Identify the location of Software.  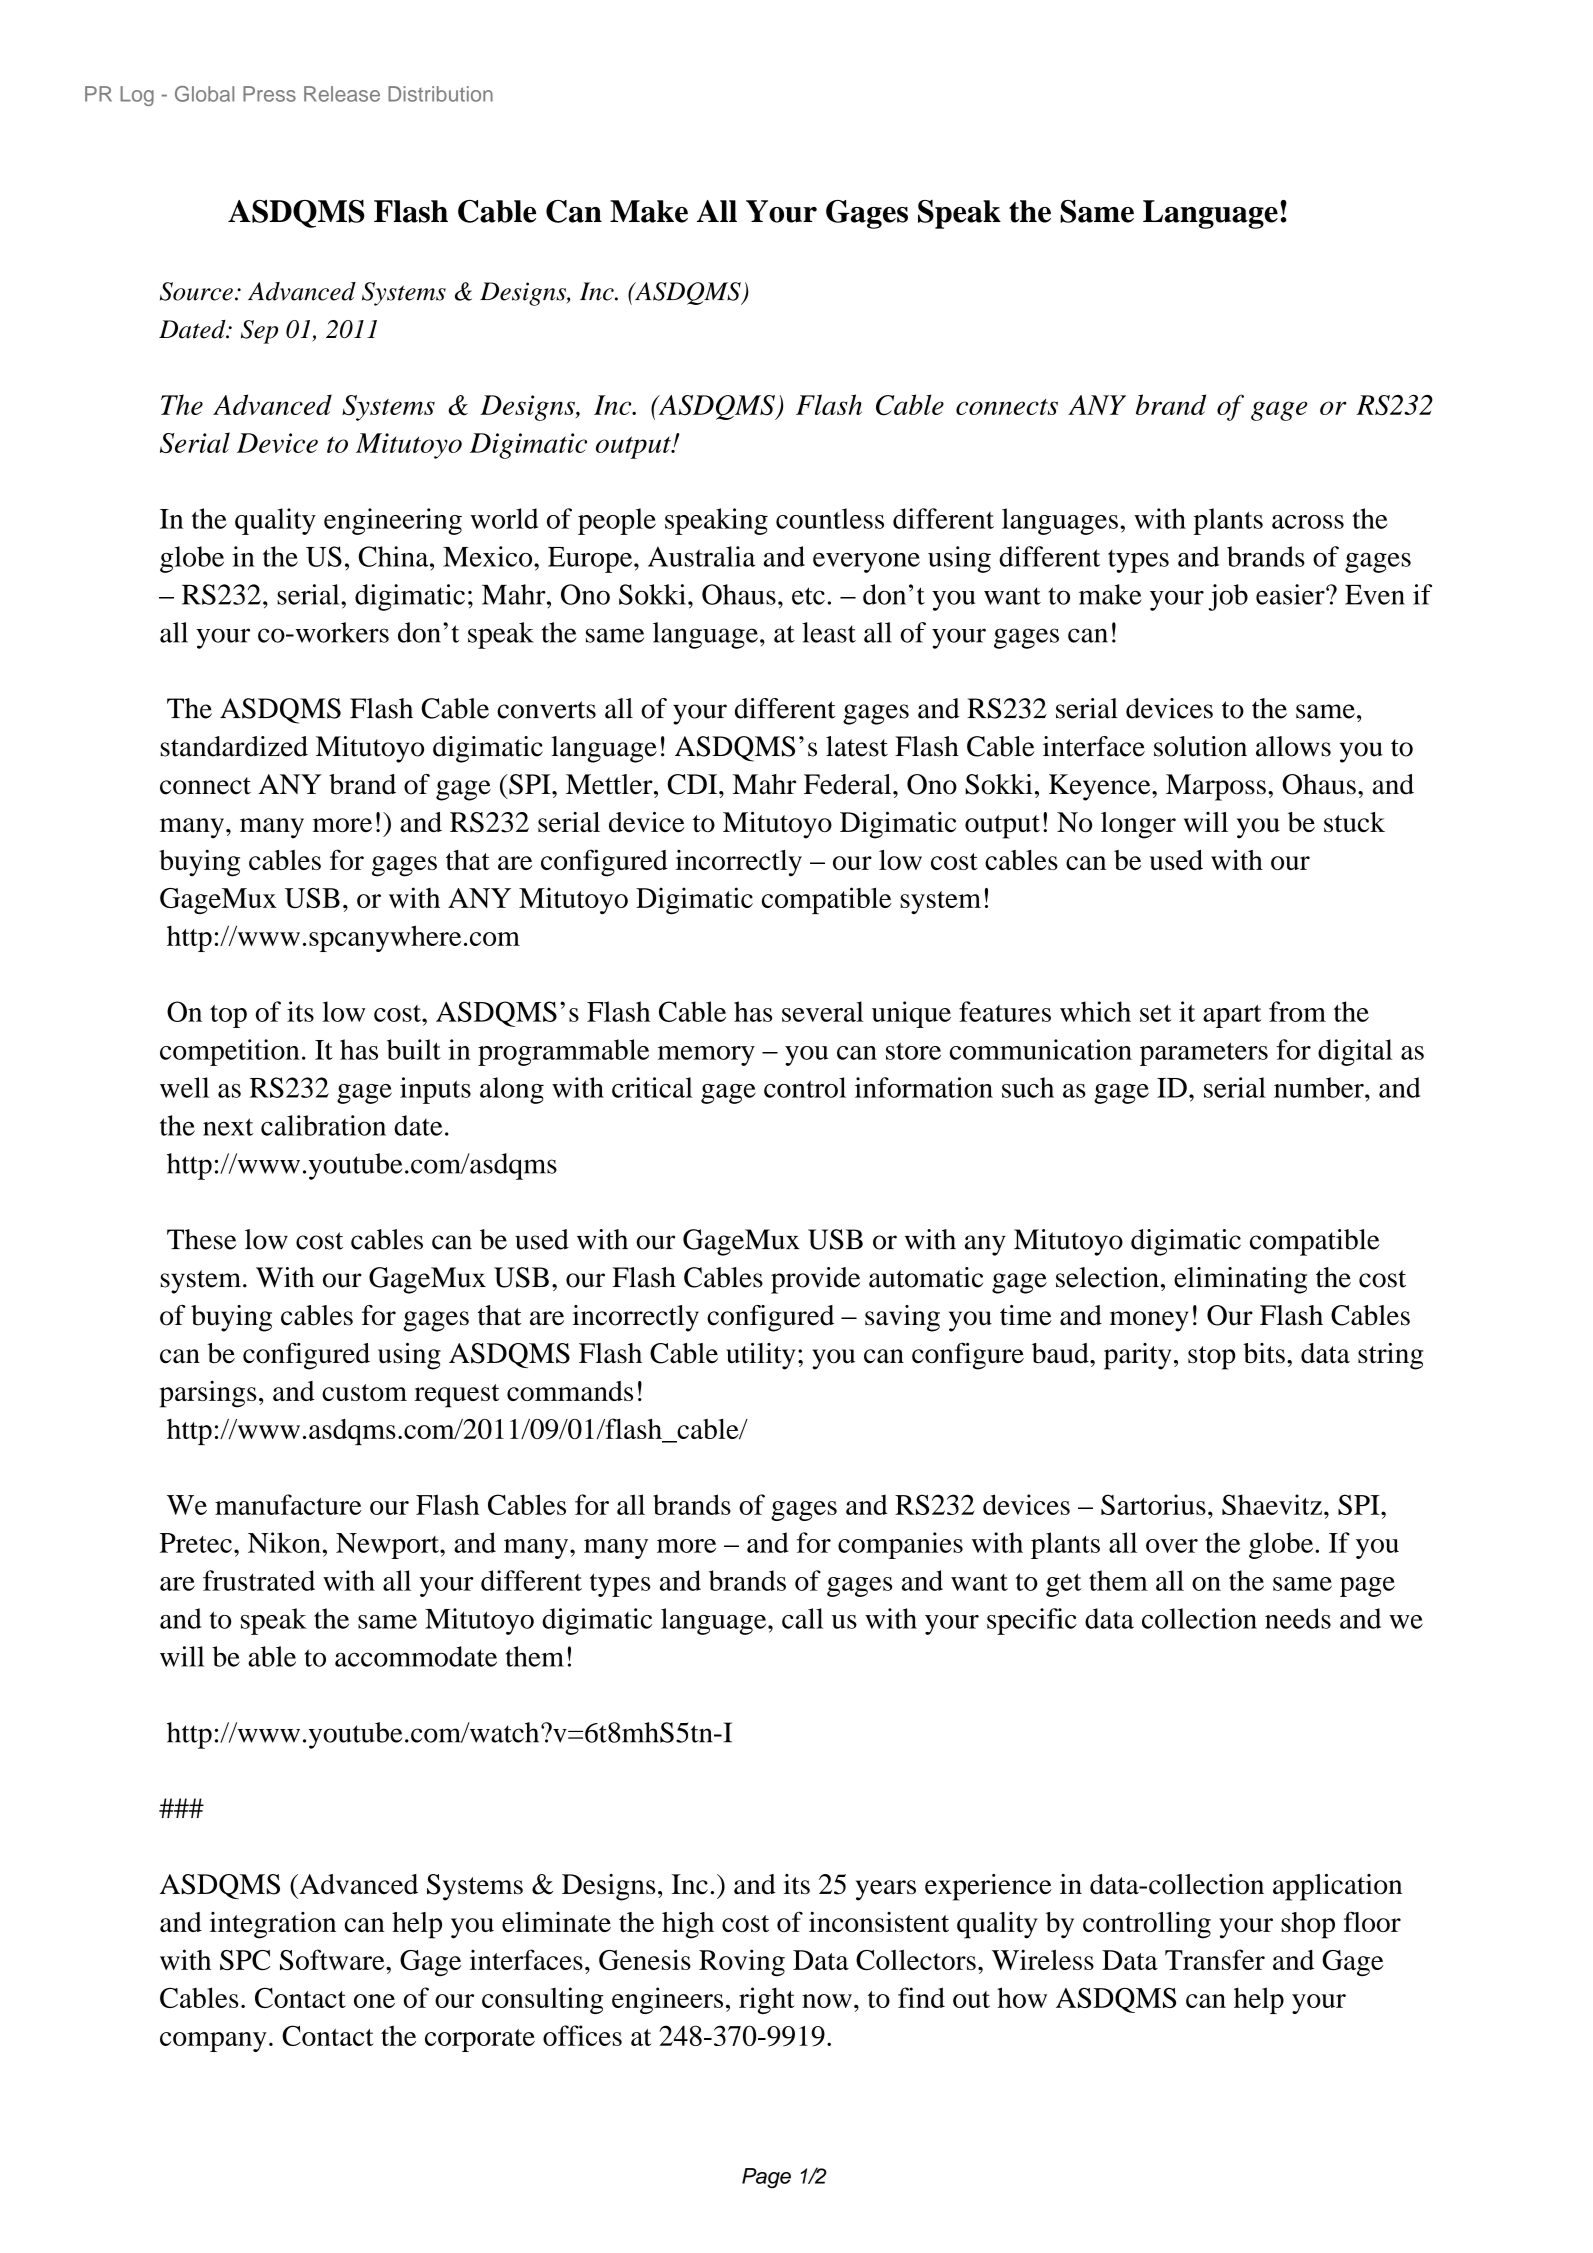
(333, 1959).
